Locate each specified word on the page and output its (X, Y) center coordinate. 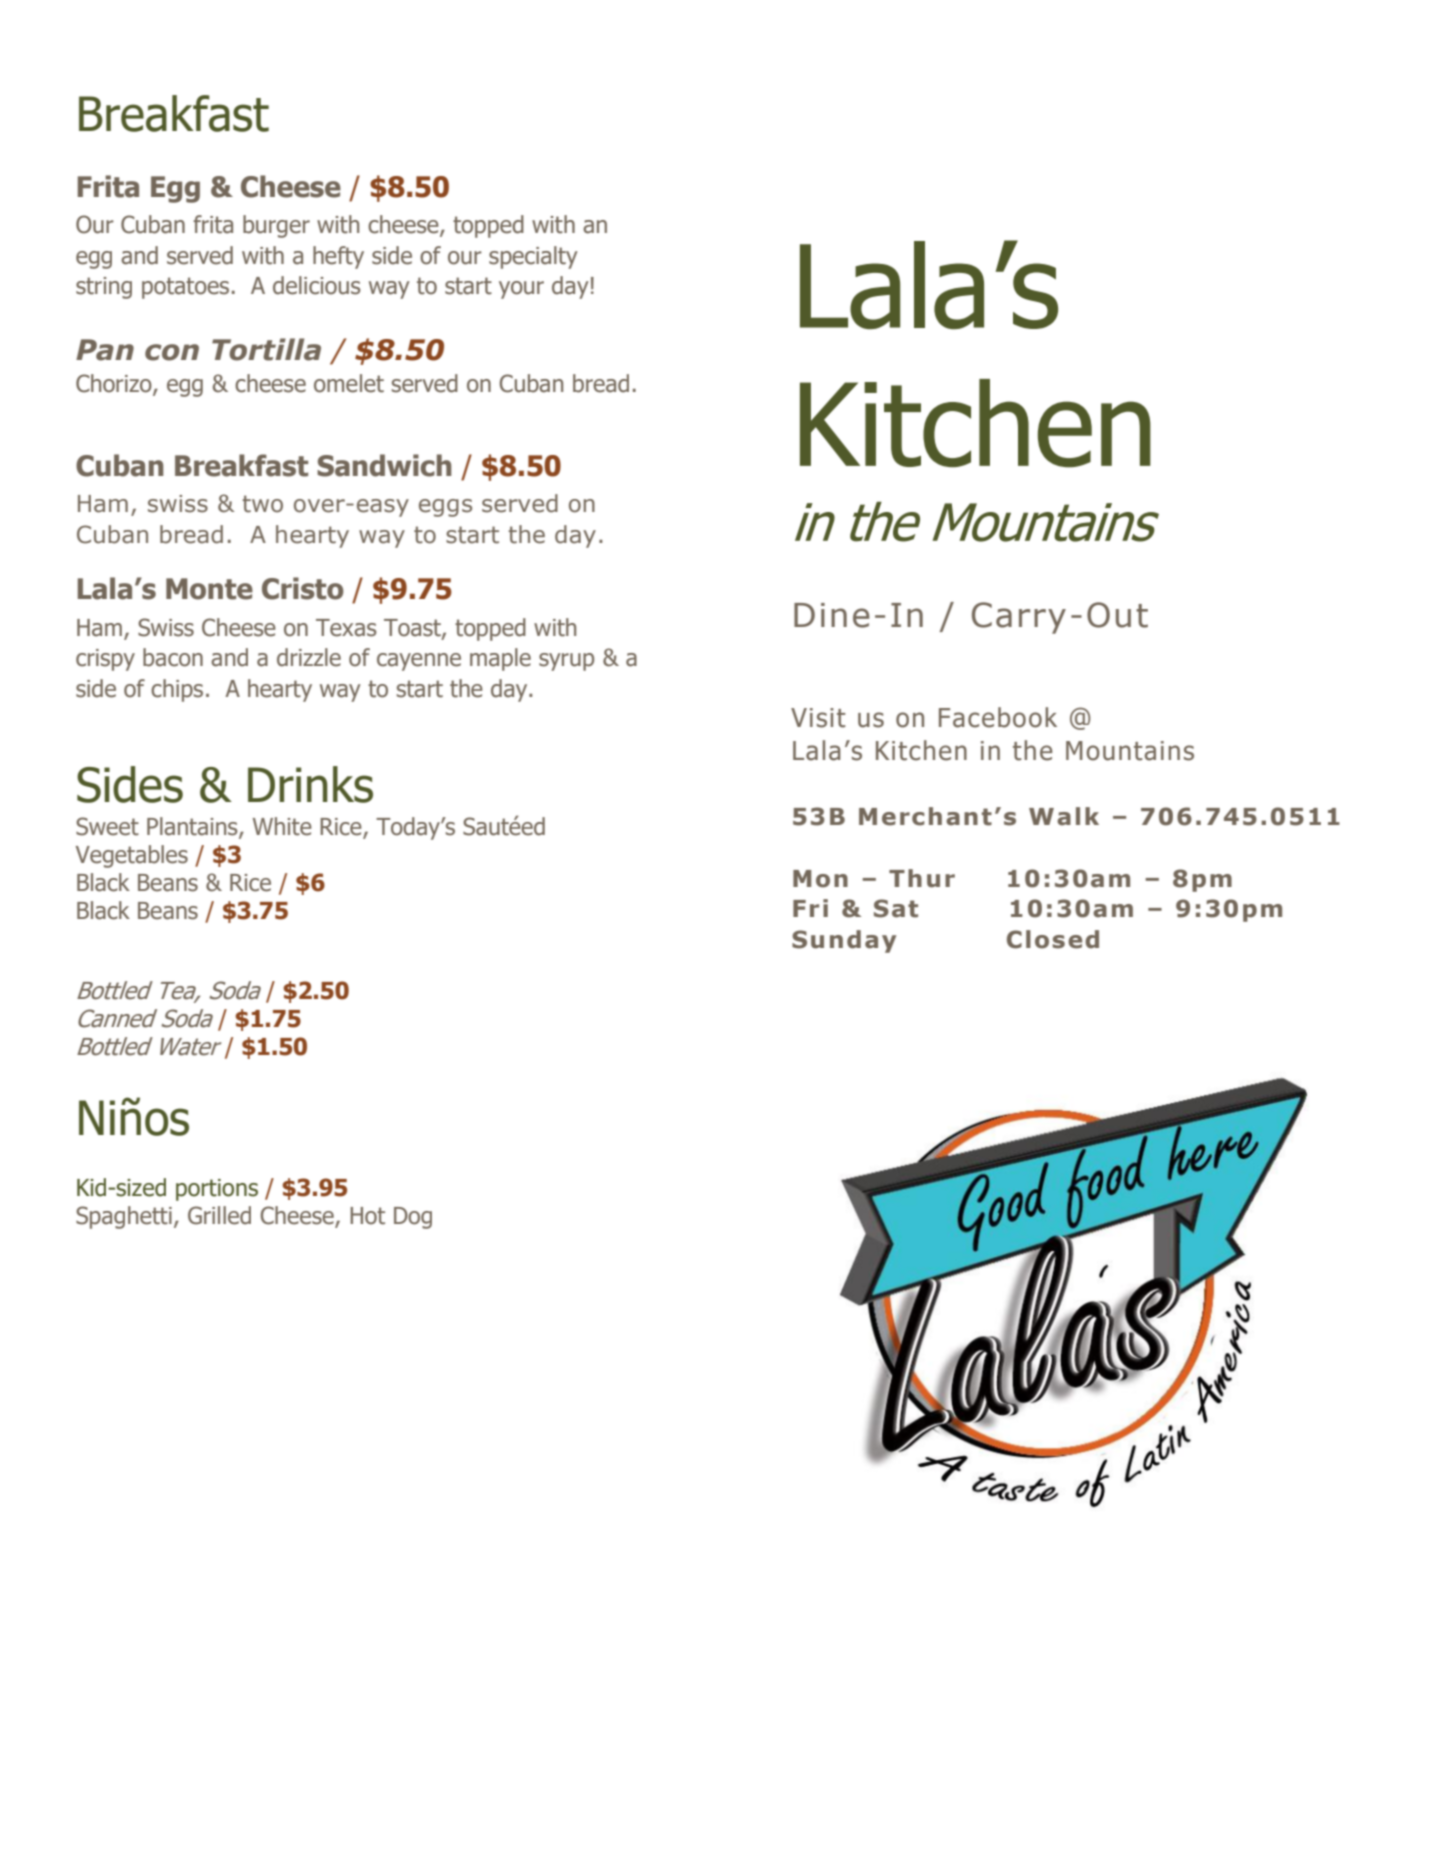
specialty (533, 257)
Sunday (844, 941)
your (521, 290)
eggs (445, 508)
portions (217, 1190)
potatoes (185, 288)
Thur (922, 878)
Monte (209, 589)
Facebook (998, 717)
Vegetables (132, 856)
